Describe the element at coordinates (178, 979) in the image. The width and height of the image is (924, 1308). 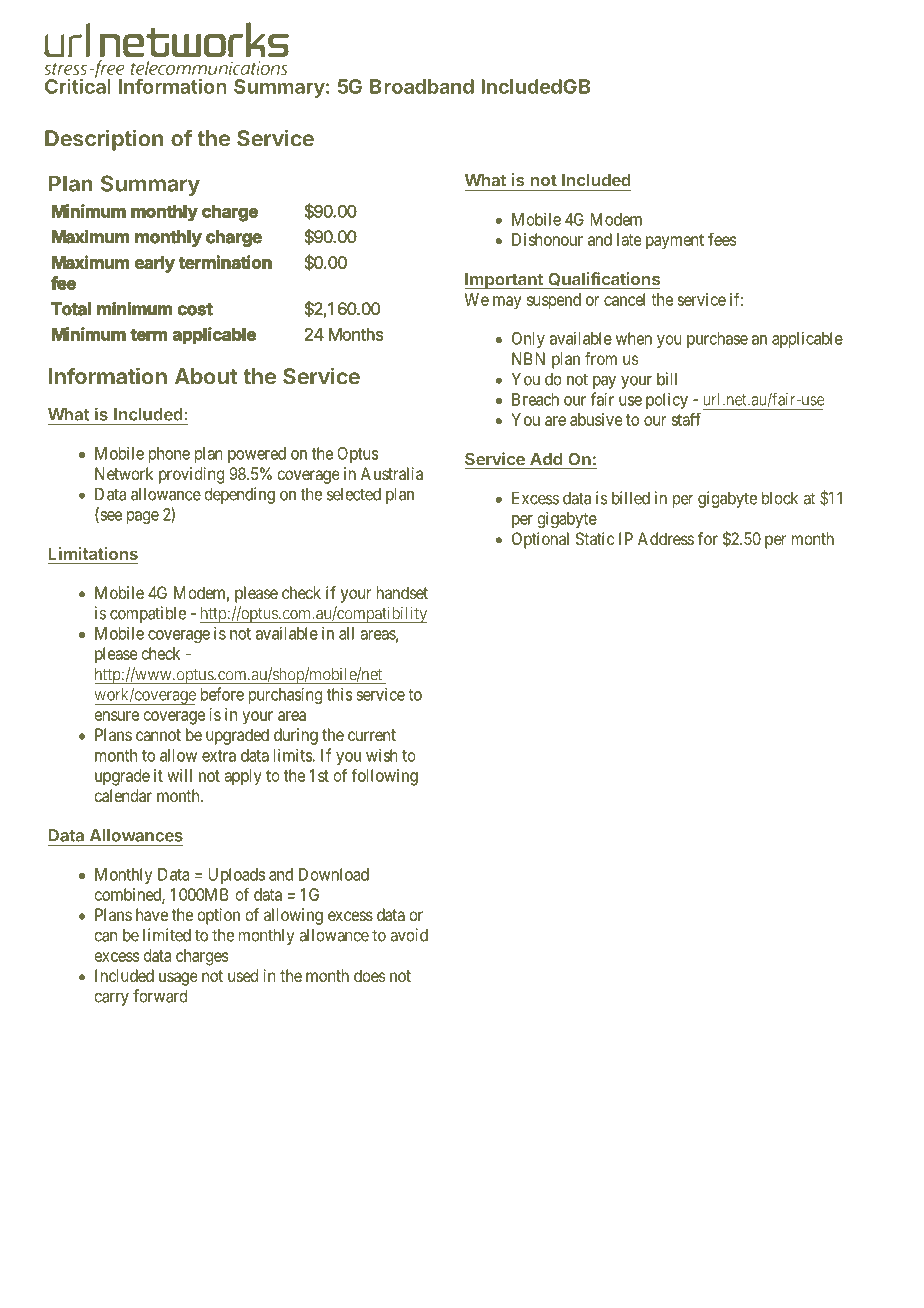
I see `usage` at that location.
